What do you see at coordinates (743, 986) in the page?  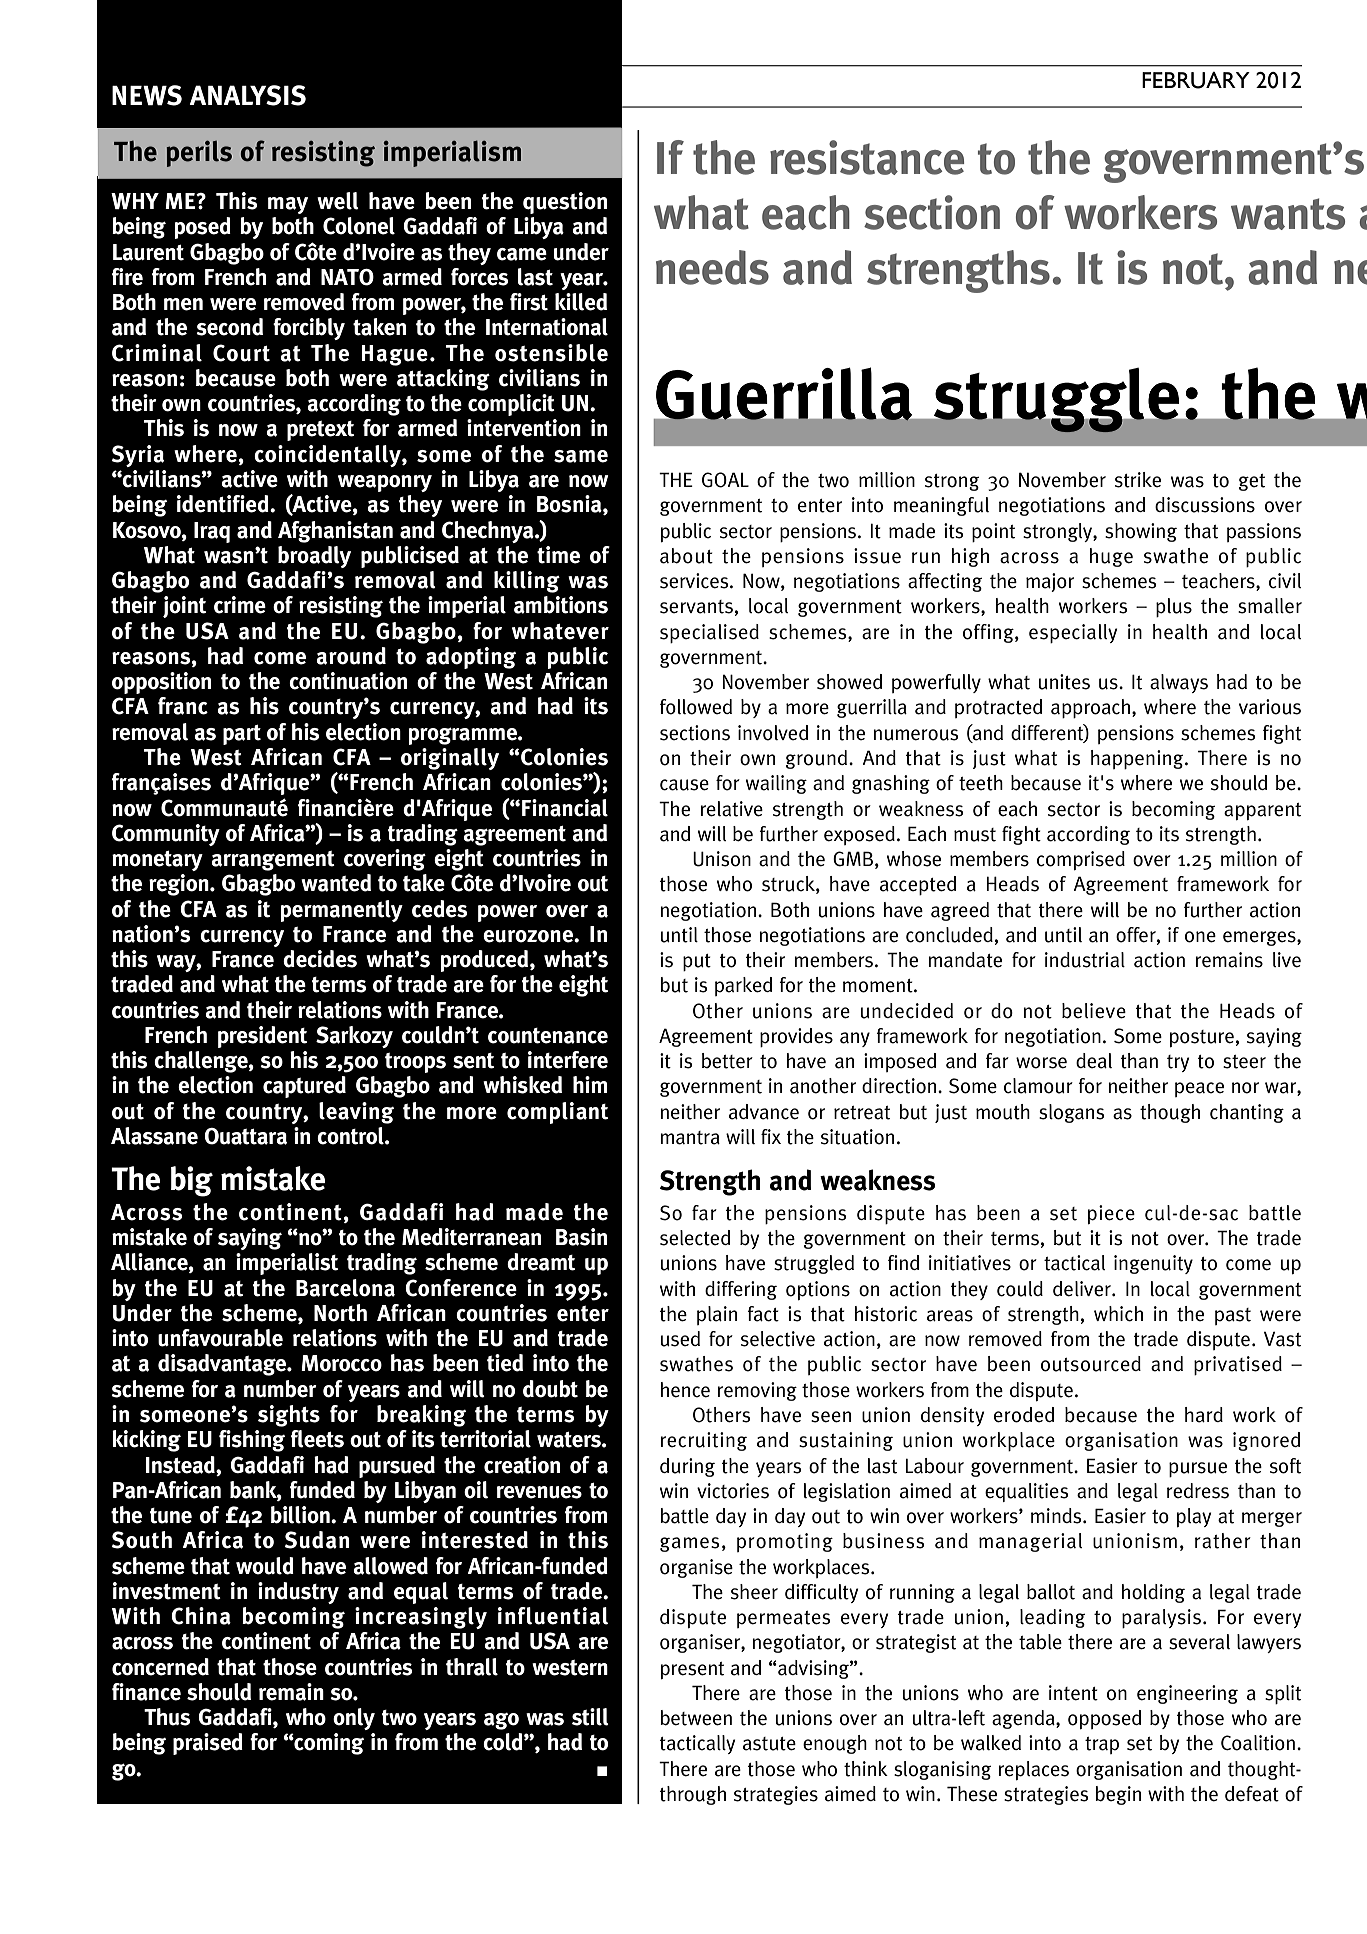 I see `parked` at bounding box center [743, 986].
